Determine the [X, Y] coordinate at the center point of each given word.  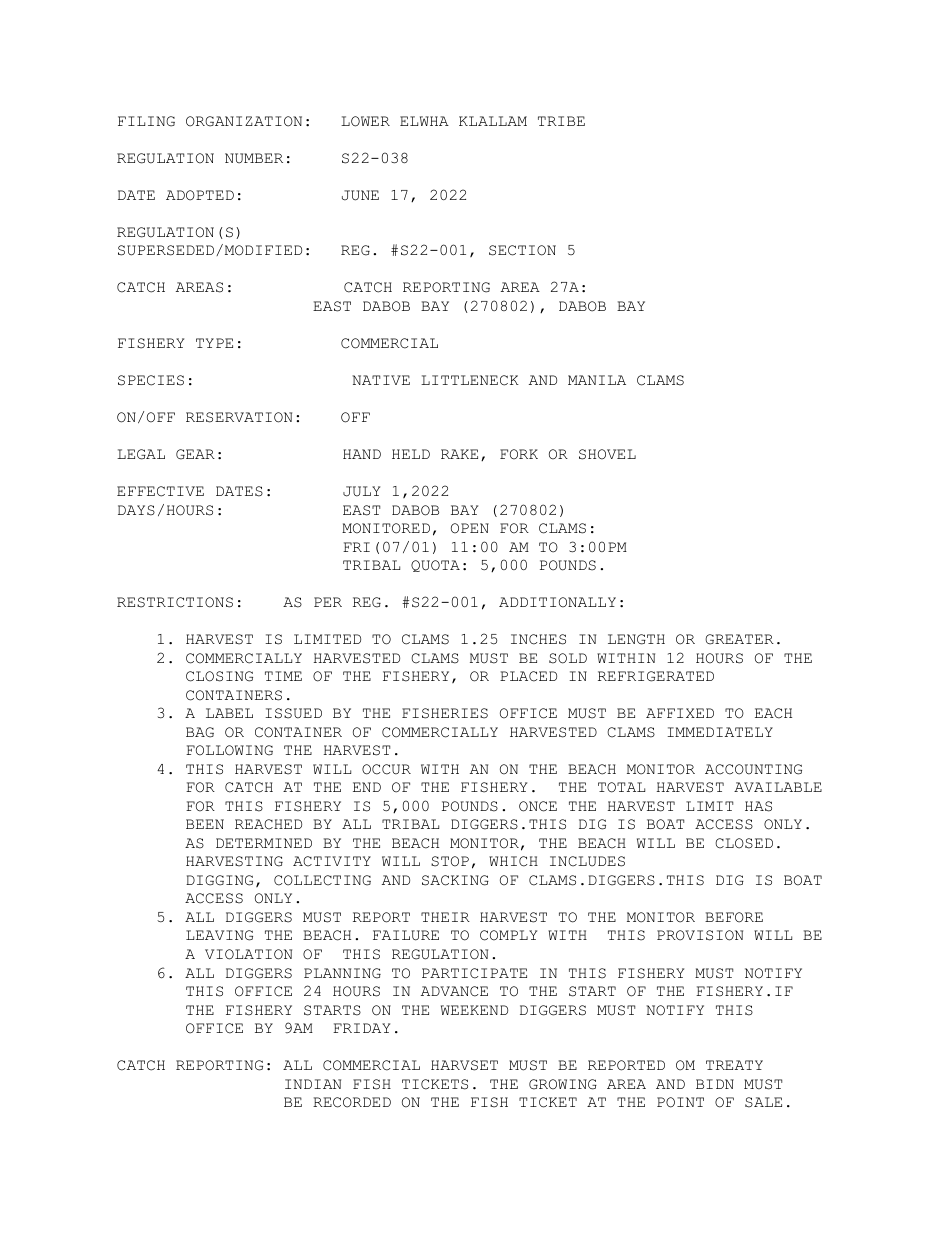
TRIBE [561, 121]
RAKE [459, 454]
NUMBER [254, 158]
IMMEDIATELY [720, 732]
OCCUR [386, 769]
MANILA [597, 380]
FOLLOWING [229, 750]
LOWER [365, 121]
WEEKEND [474, 1010]
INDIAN [313, 1084]
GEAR [195, 454]
